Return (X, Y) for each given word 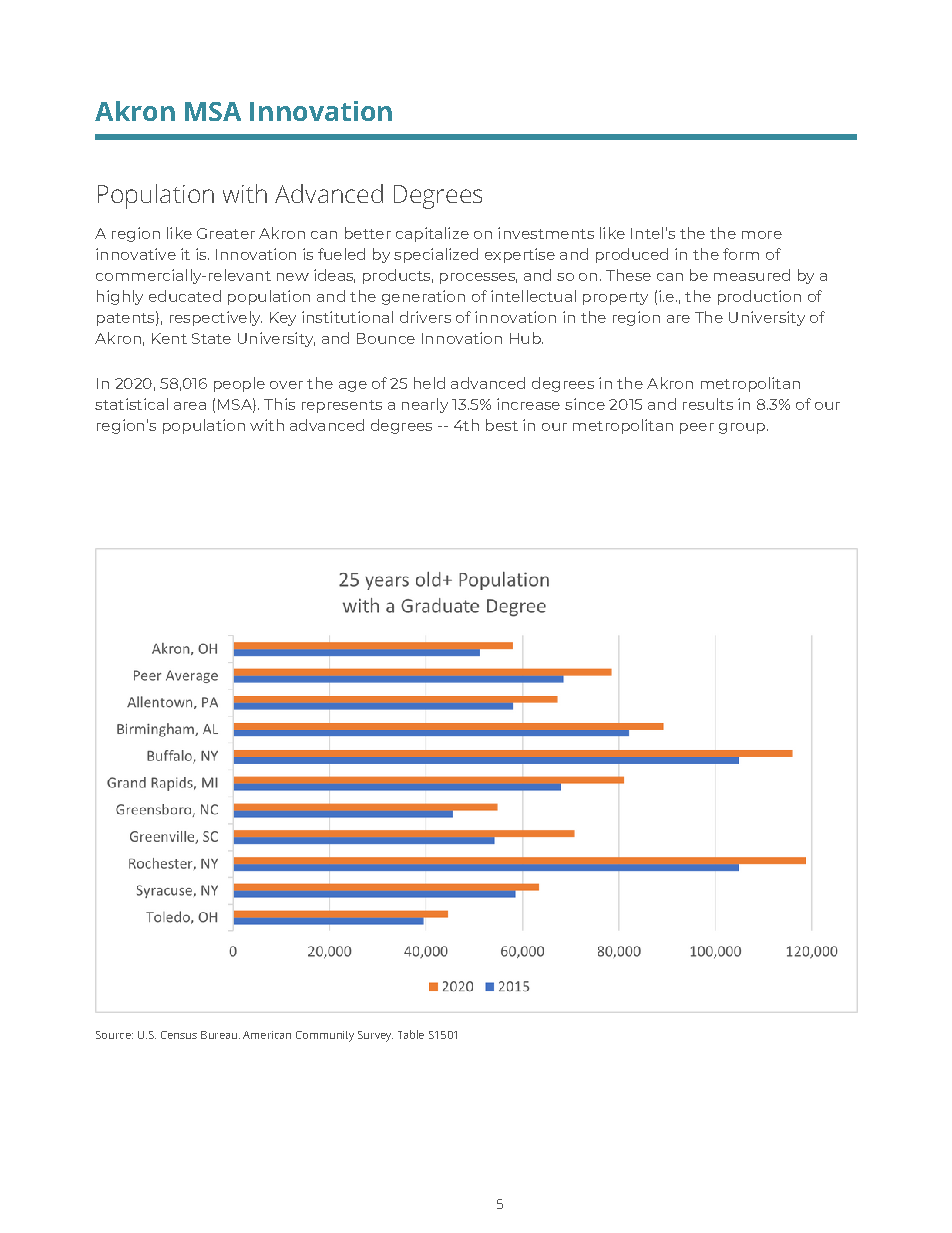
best (502, 425)
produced (632, 255)
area (190, 406)
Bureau (219, 1035)
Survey (375, 1036)
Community (325, 1036)
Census (179, 1035)
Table (411, 1034)
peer (697, 428)
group (742, 428)
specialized (436, 255)
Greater (226, 233)
